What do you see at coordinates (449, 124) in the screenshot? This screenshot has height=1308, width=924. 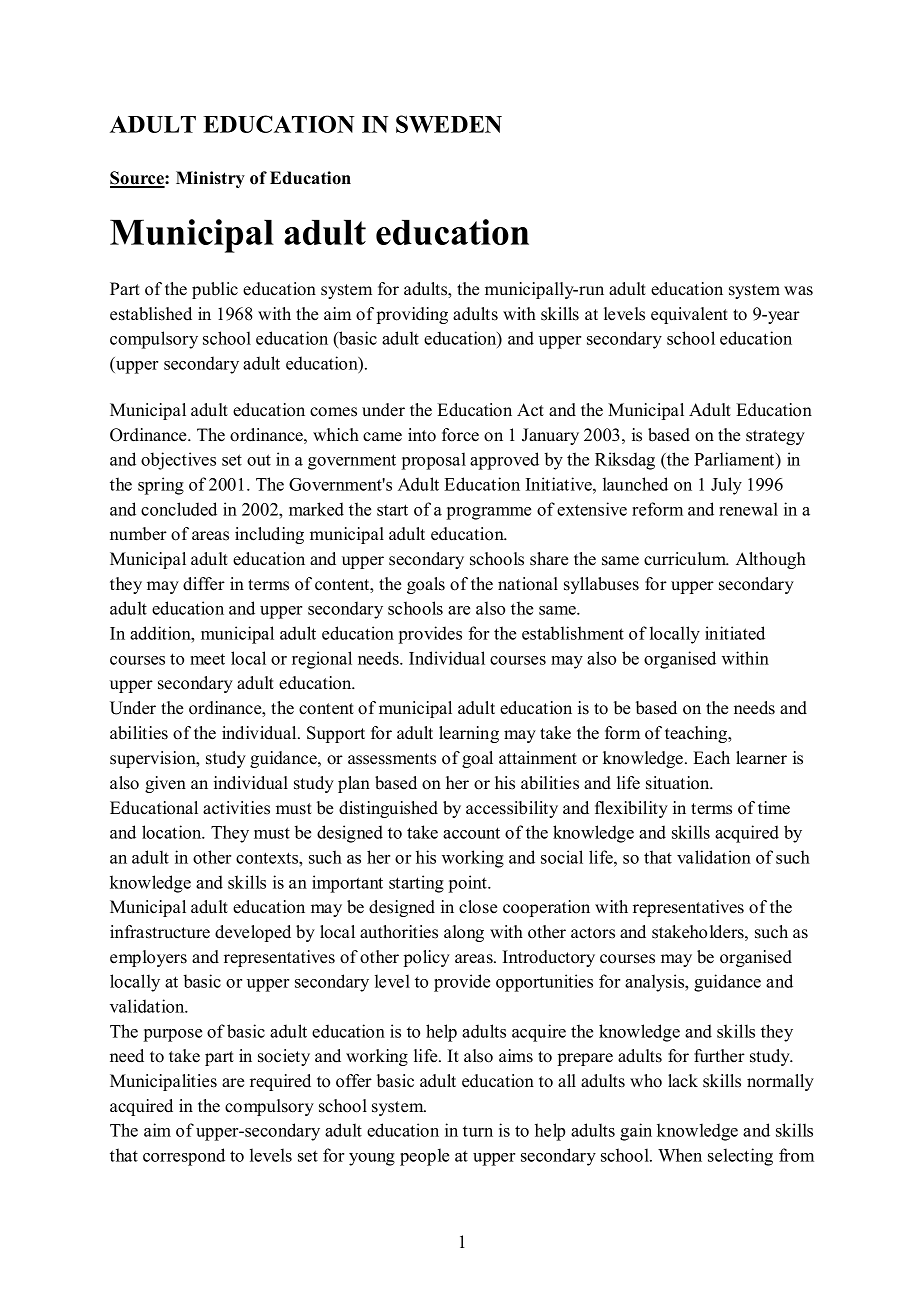 I see `SWEDEN` at bounding box center [449, 124].
